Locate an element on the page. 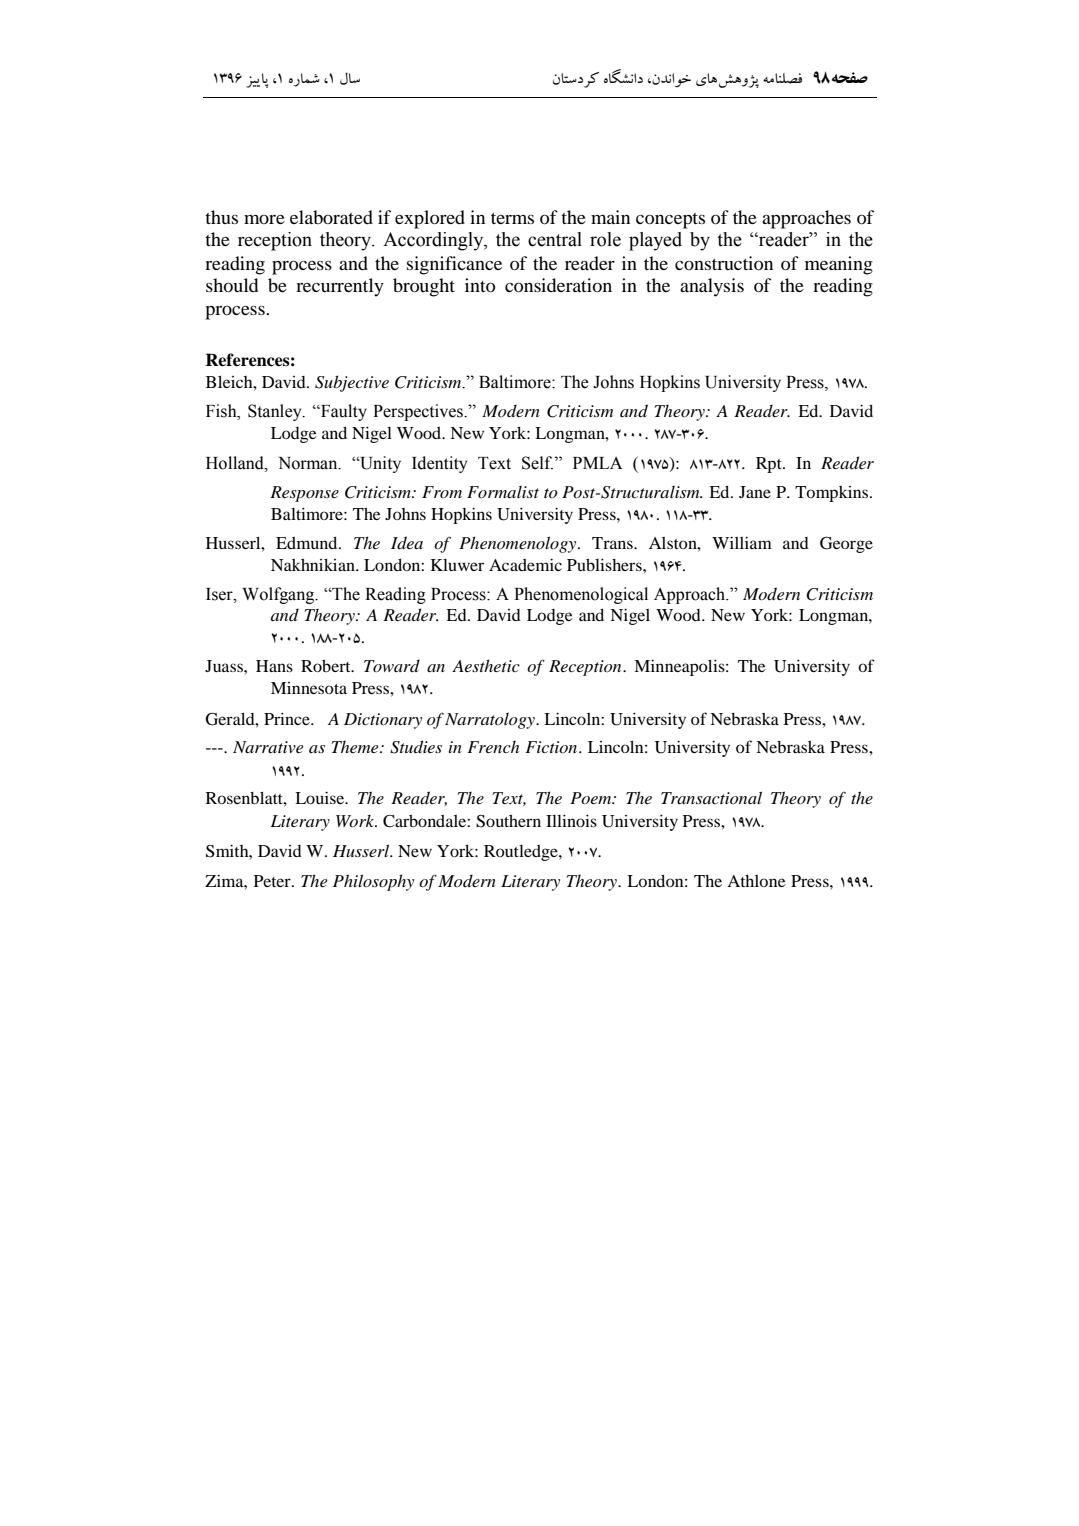  elaborated is located at coordinates (331, 217).
